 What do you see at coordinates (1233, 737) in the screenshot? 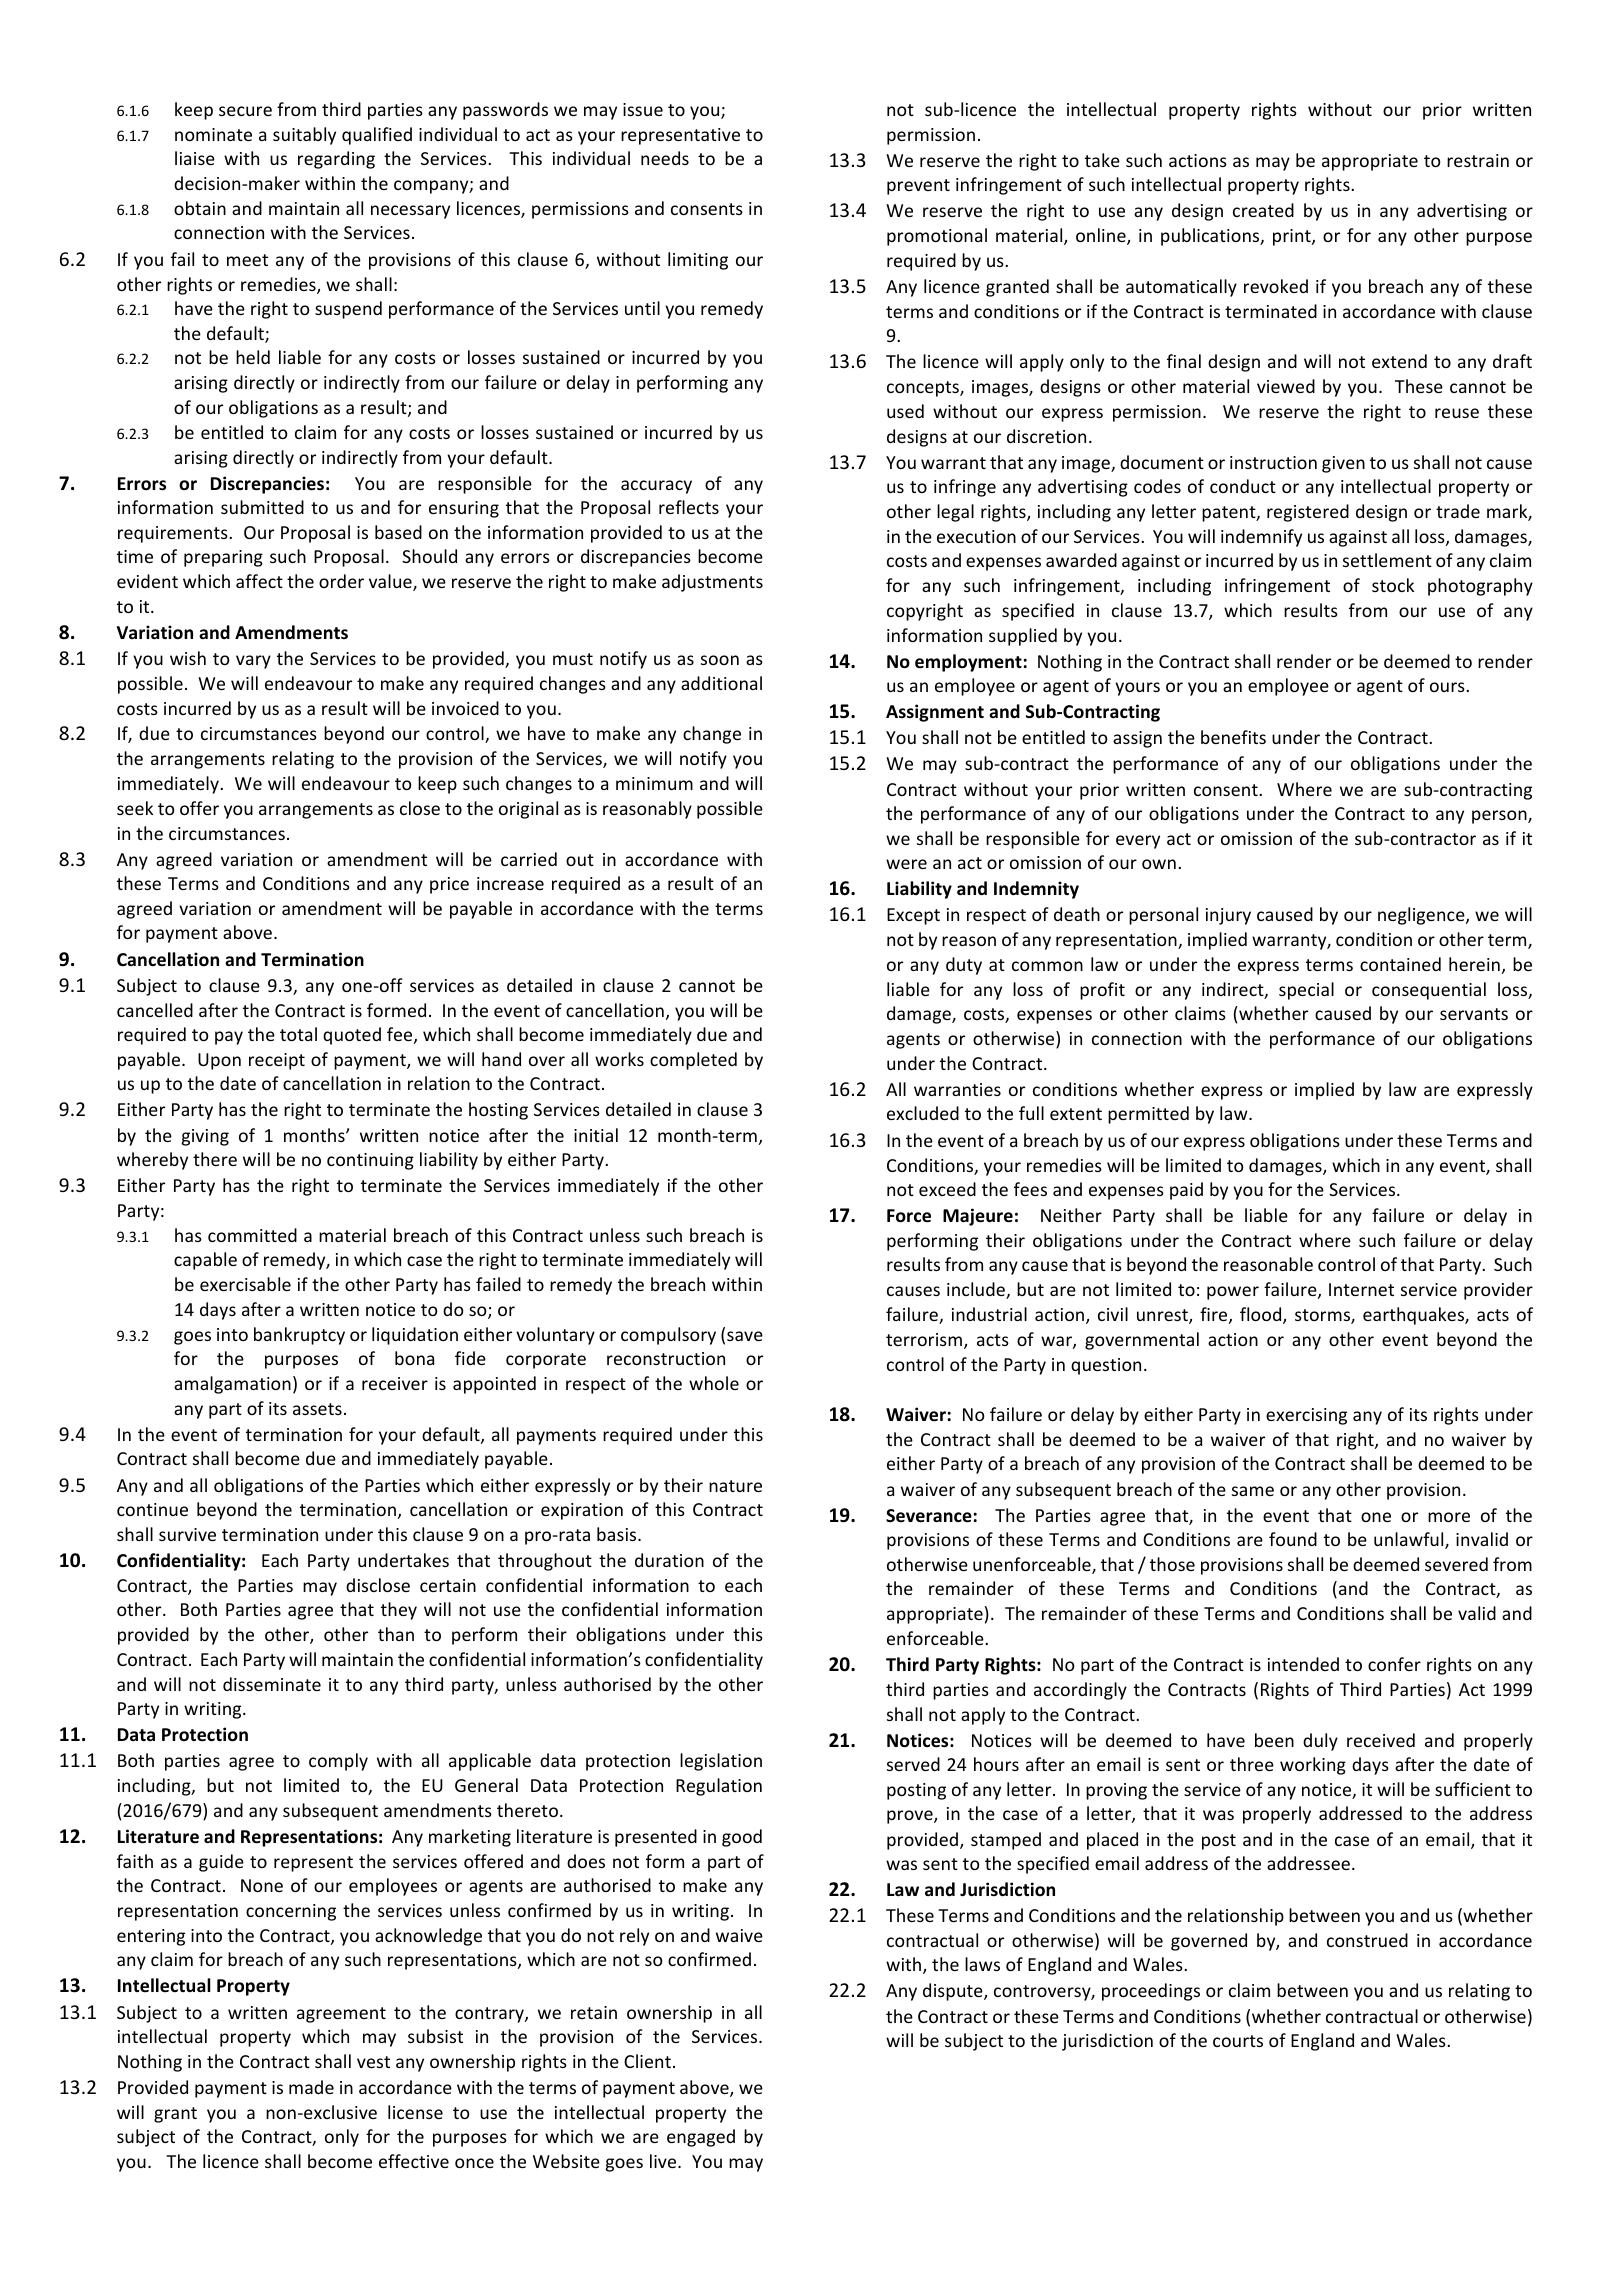
I see `benefits` at bounding box center [1233, 737].
